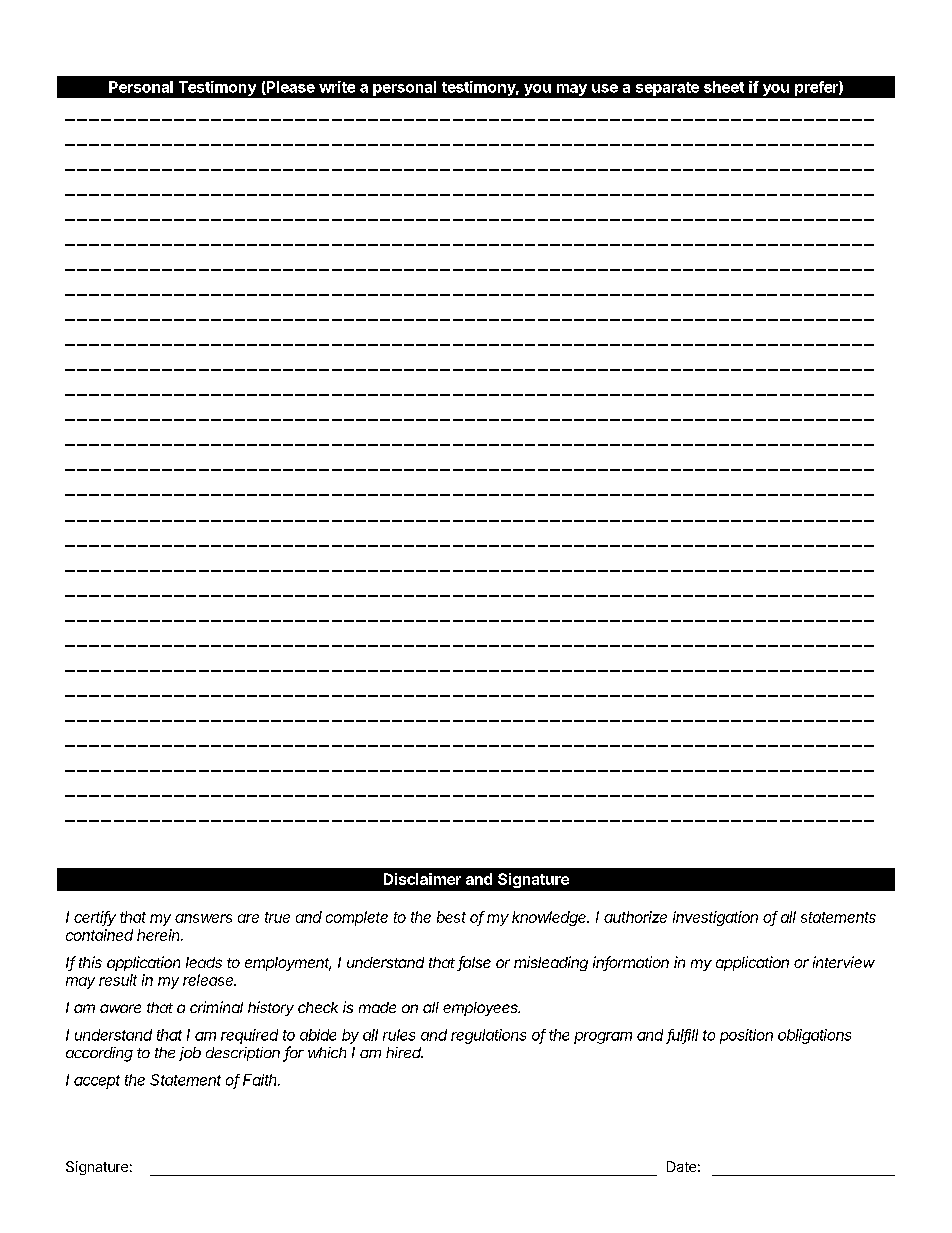 The height and width of the page is (1233, 952). I want to click on investigation, so click(715, 918).
